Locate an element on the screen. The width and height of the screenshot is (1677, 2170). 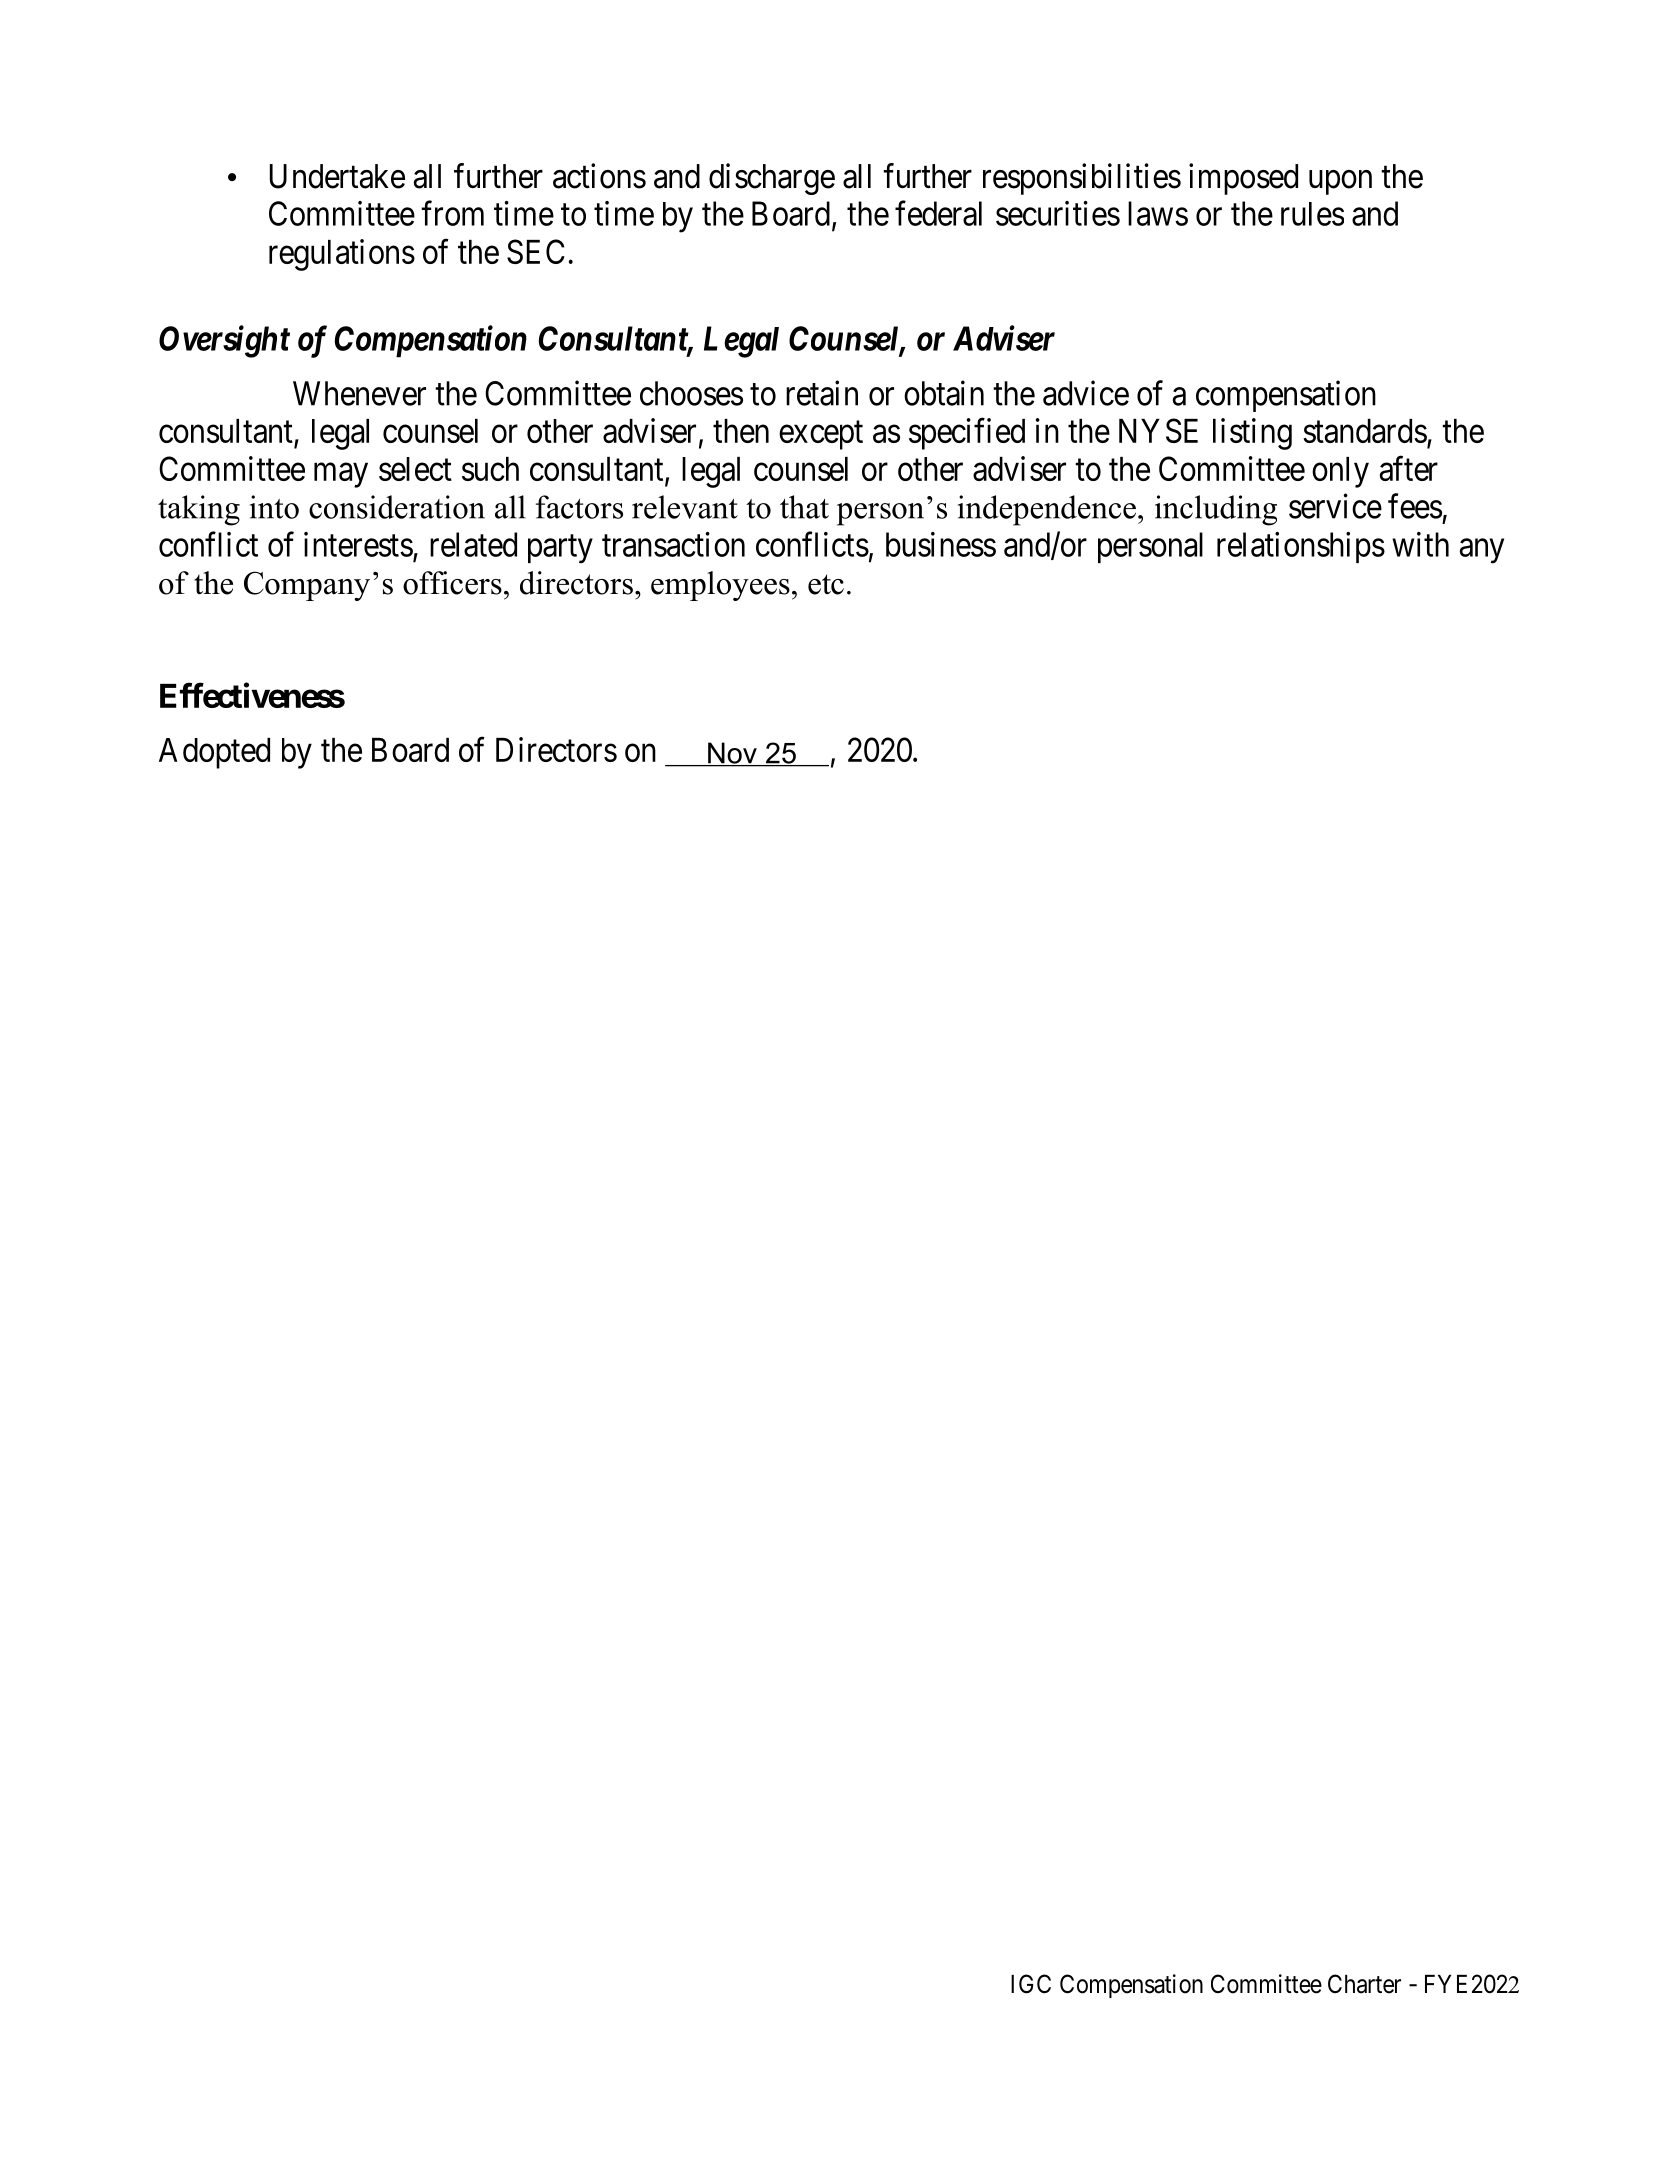
Adopted is located at coordinates (214, 753).
